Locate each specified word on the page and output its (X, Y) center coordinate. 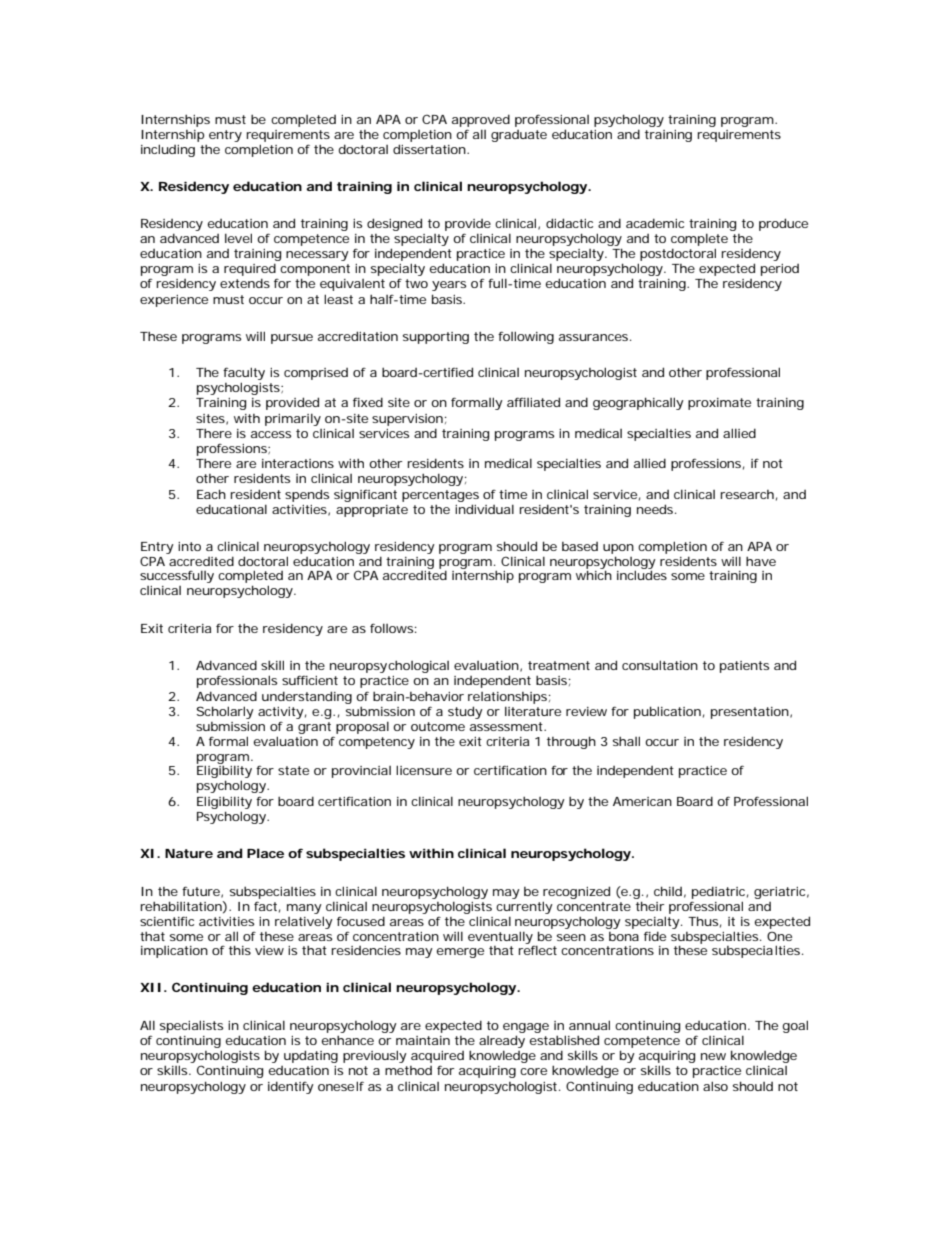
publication (667, 712)
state (293, 770)
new (713, 1056)
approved (481, 120)
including (168, 150)
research (747, 494)
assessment (508, 726)
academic (655, 223)
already (502, 1041)
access (271, 434)
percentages (440, 496)
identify (291, 1087)
